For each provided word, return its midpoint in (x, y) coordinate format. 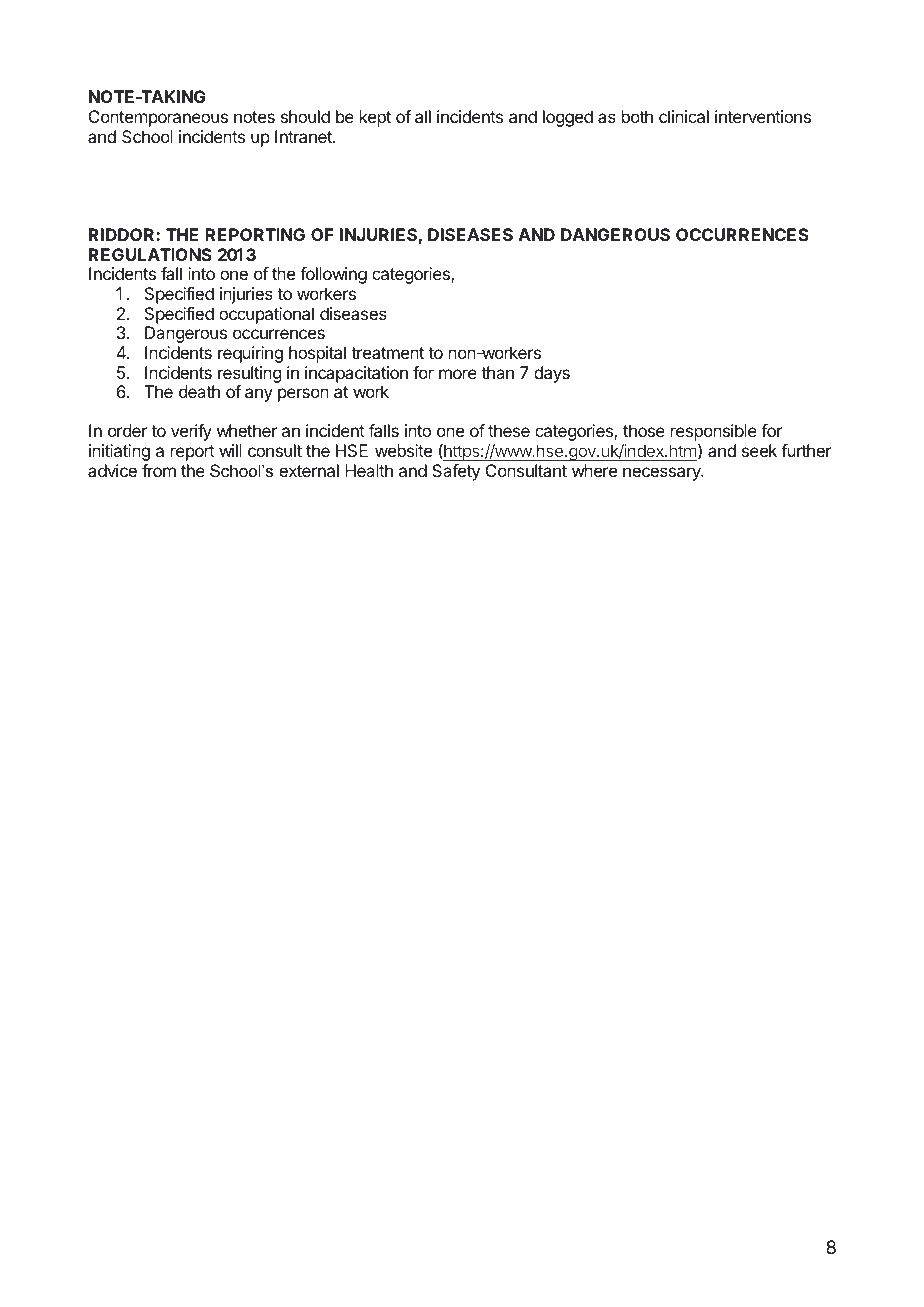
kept (375, 118)
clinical (684, 116)
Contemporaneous (158, 118)
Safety (456, 472)
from (159, 470)
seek (759, 450)
